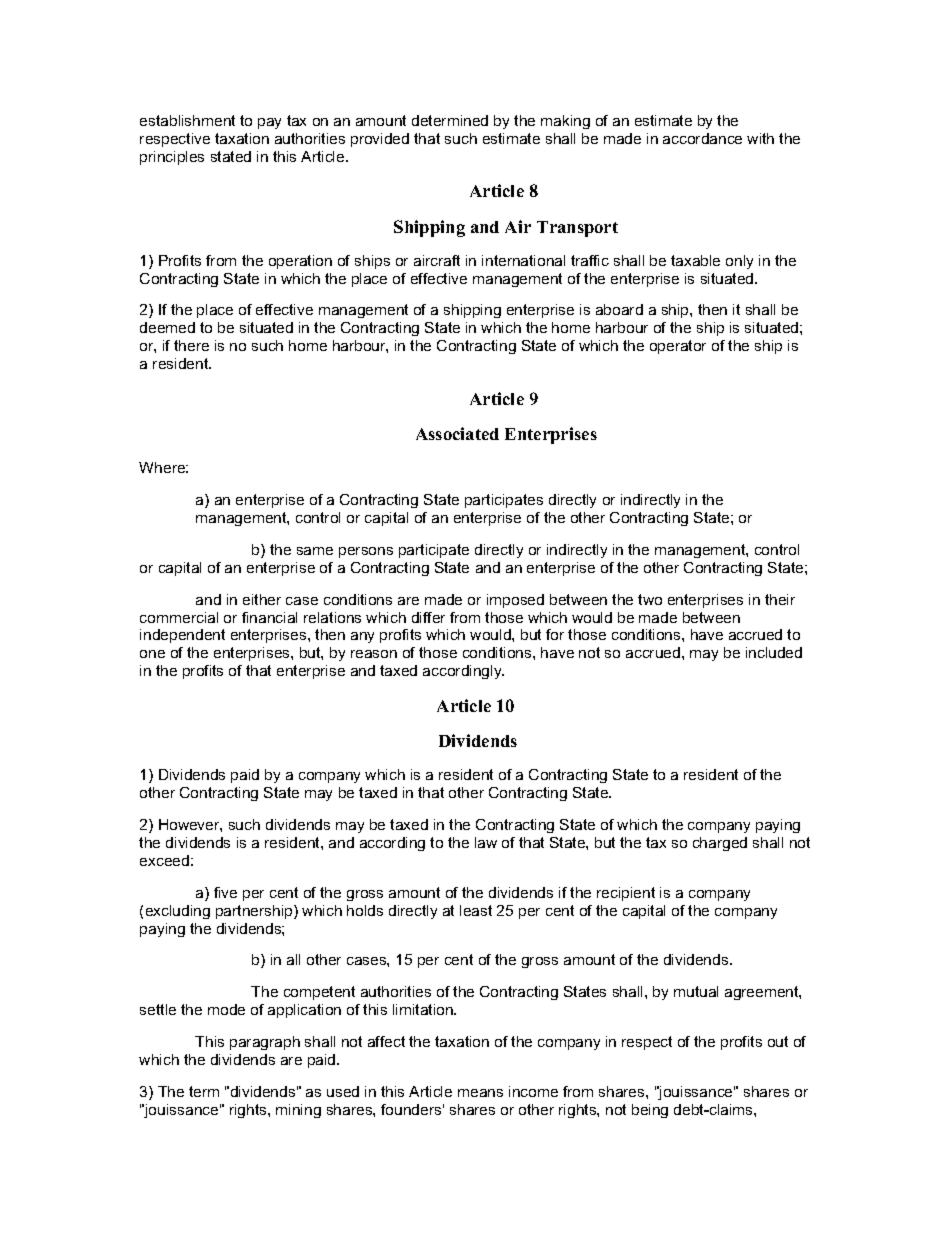 The height and width of the screenshot is (1233, 952). Describe the element at coordinates (486, 842) in the screenshot. I see `law` at that location.
